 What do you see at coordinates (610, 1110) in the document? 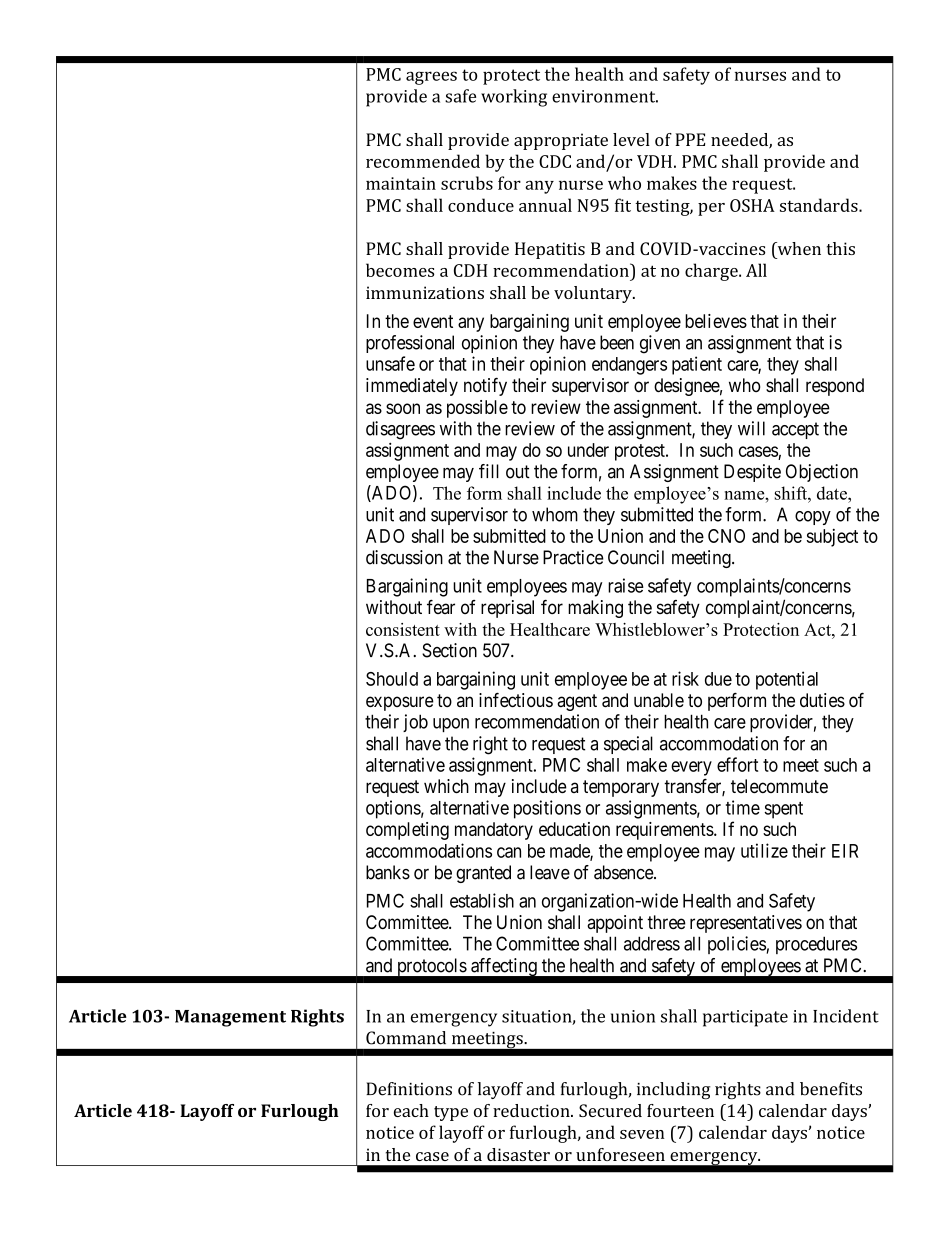
I see `Secured` at bounding box center [610, 1110].
